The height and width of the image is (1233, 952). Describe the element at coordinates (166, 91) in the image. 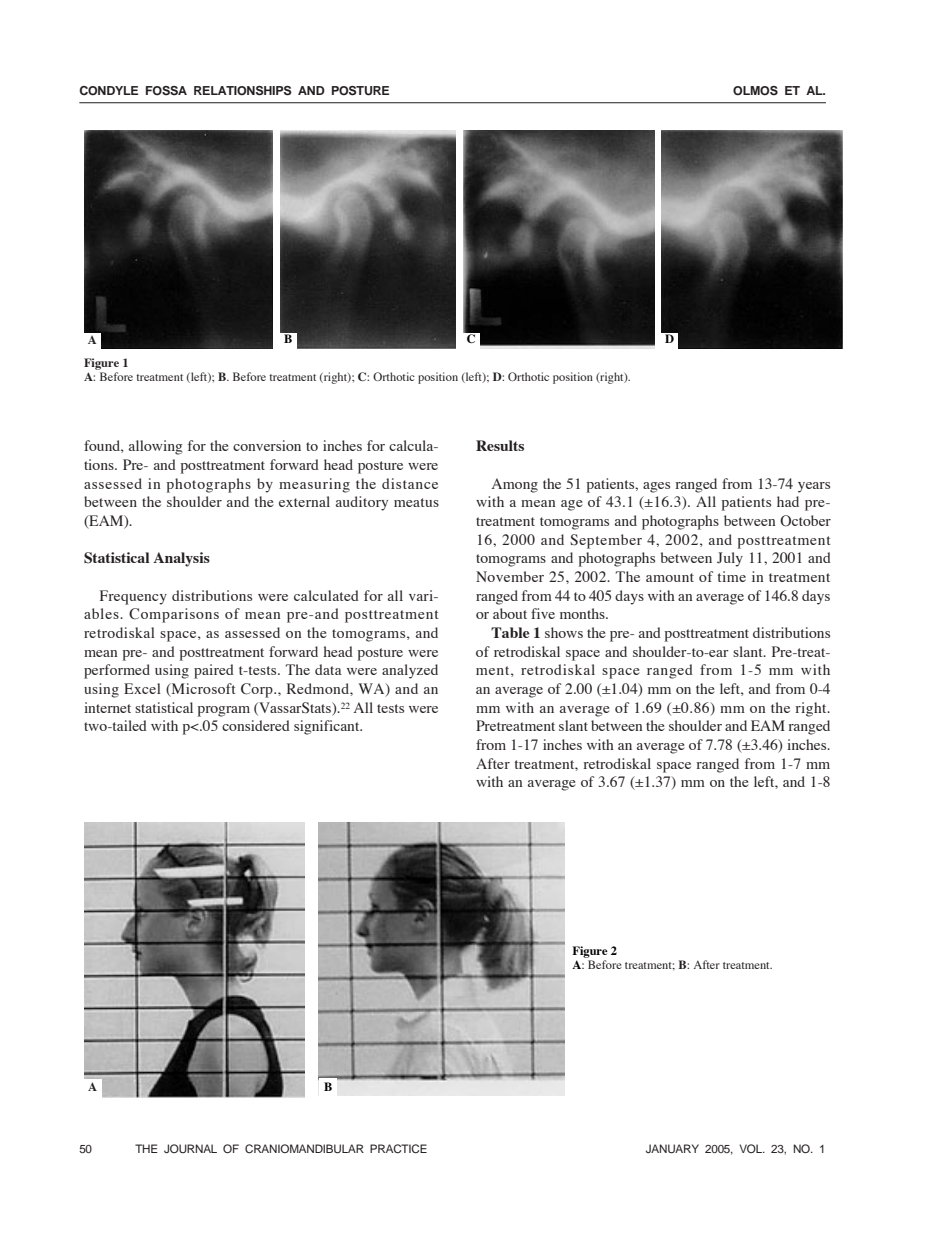

I see `FOSSA` at that location.
